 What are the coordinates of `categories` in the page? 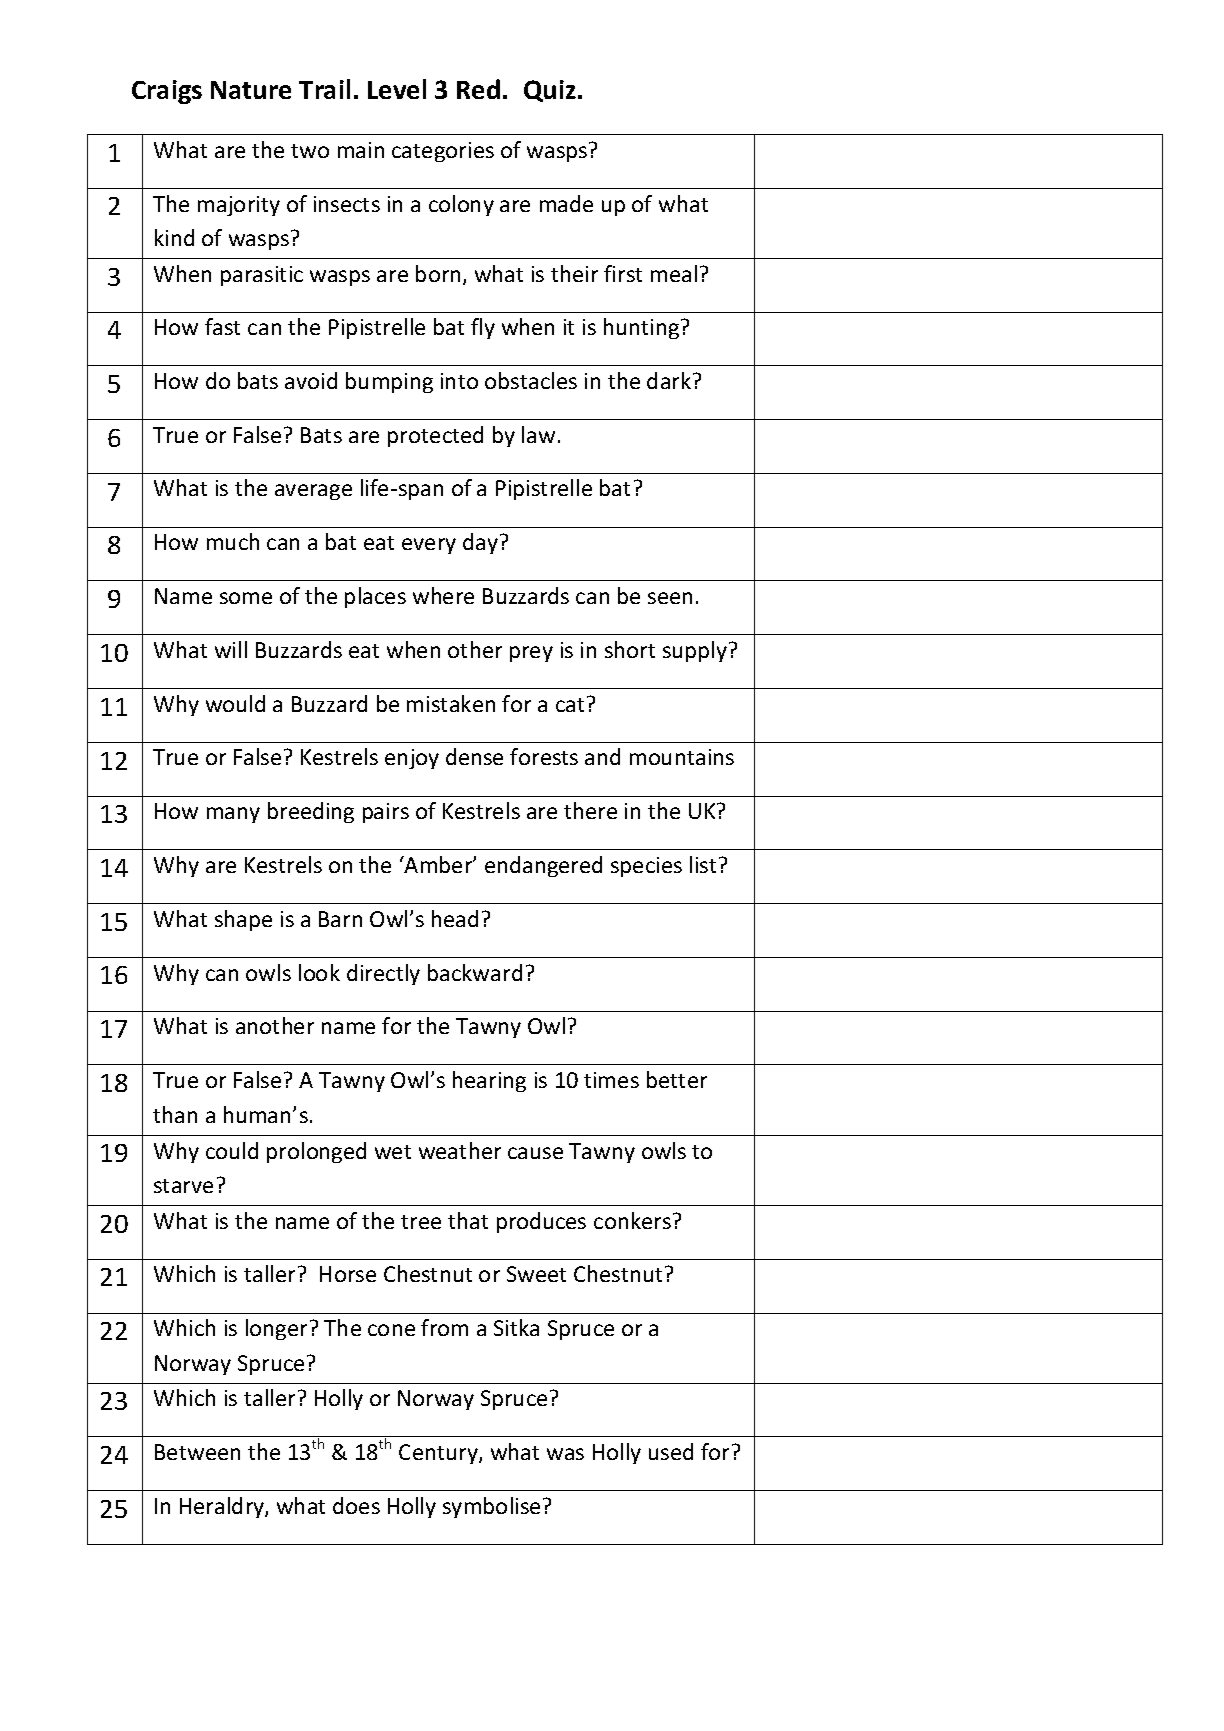 It's located at (443, 152).
